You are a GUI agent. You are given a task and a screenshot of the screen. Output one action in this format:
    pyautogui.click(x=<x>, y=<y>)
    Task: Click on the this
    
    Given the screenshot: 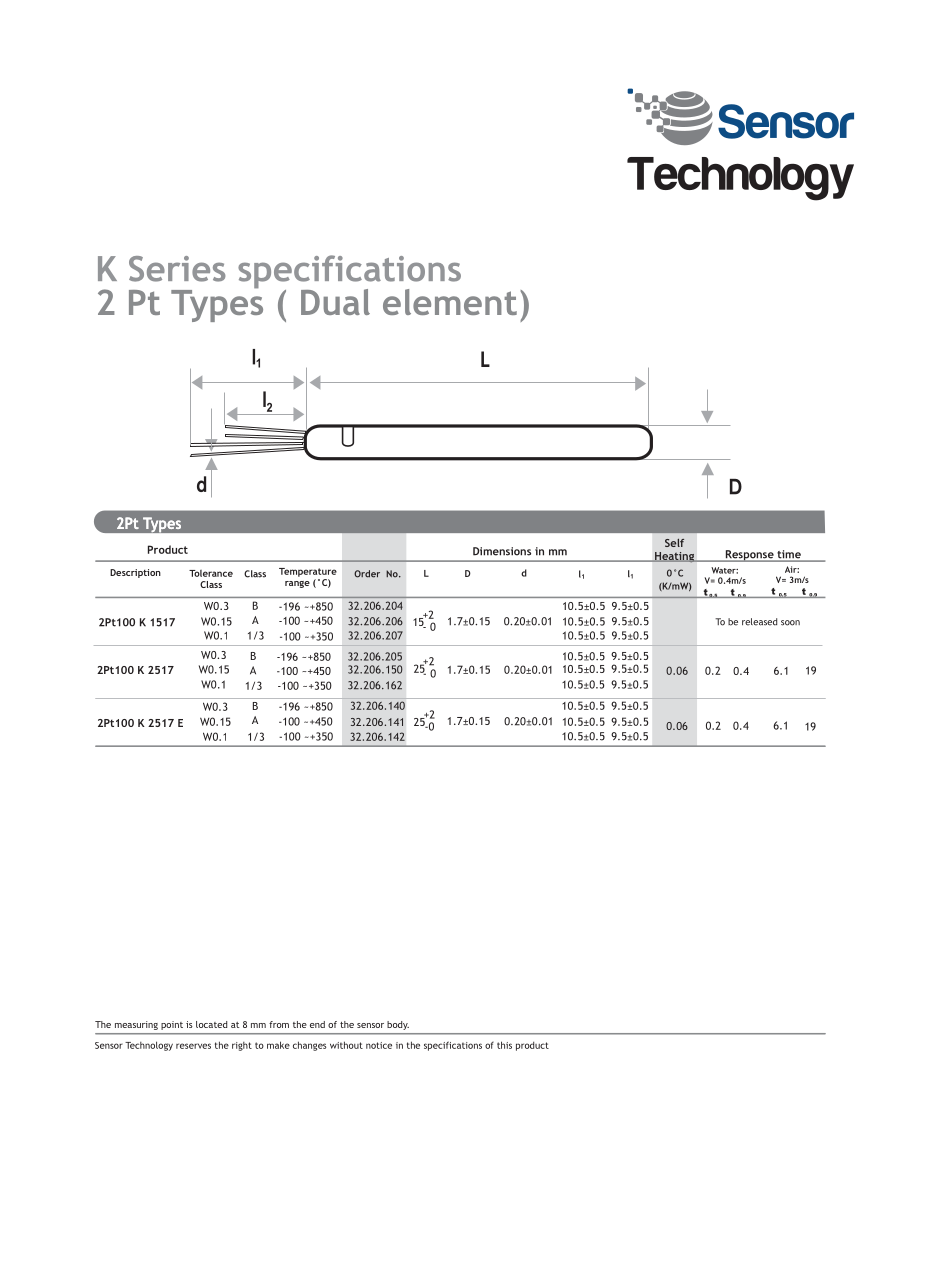 What is the action you would take?
    pyautogui.click(x=504, y=1045)
